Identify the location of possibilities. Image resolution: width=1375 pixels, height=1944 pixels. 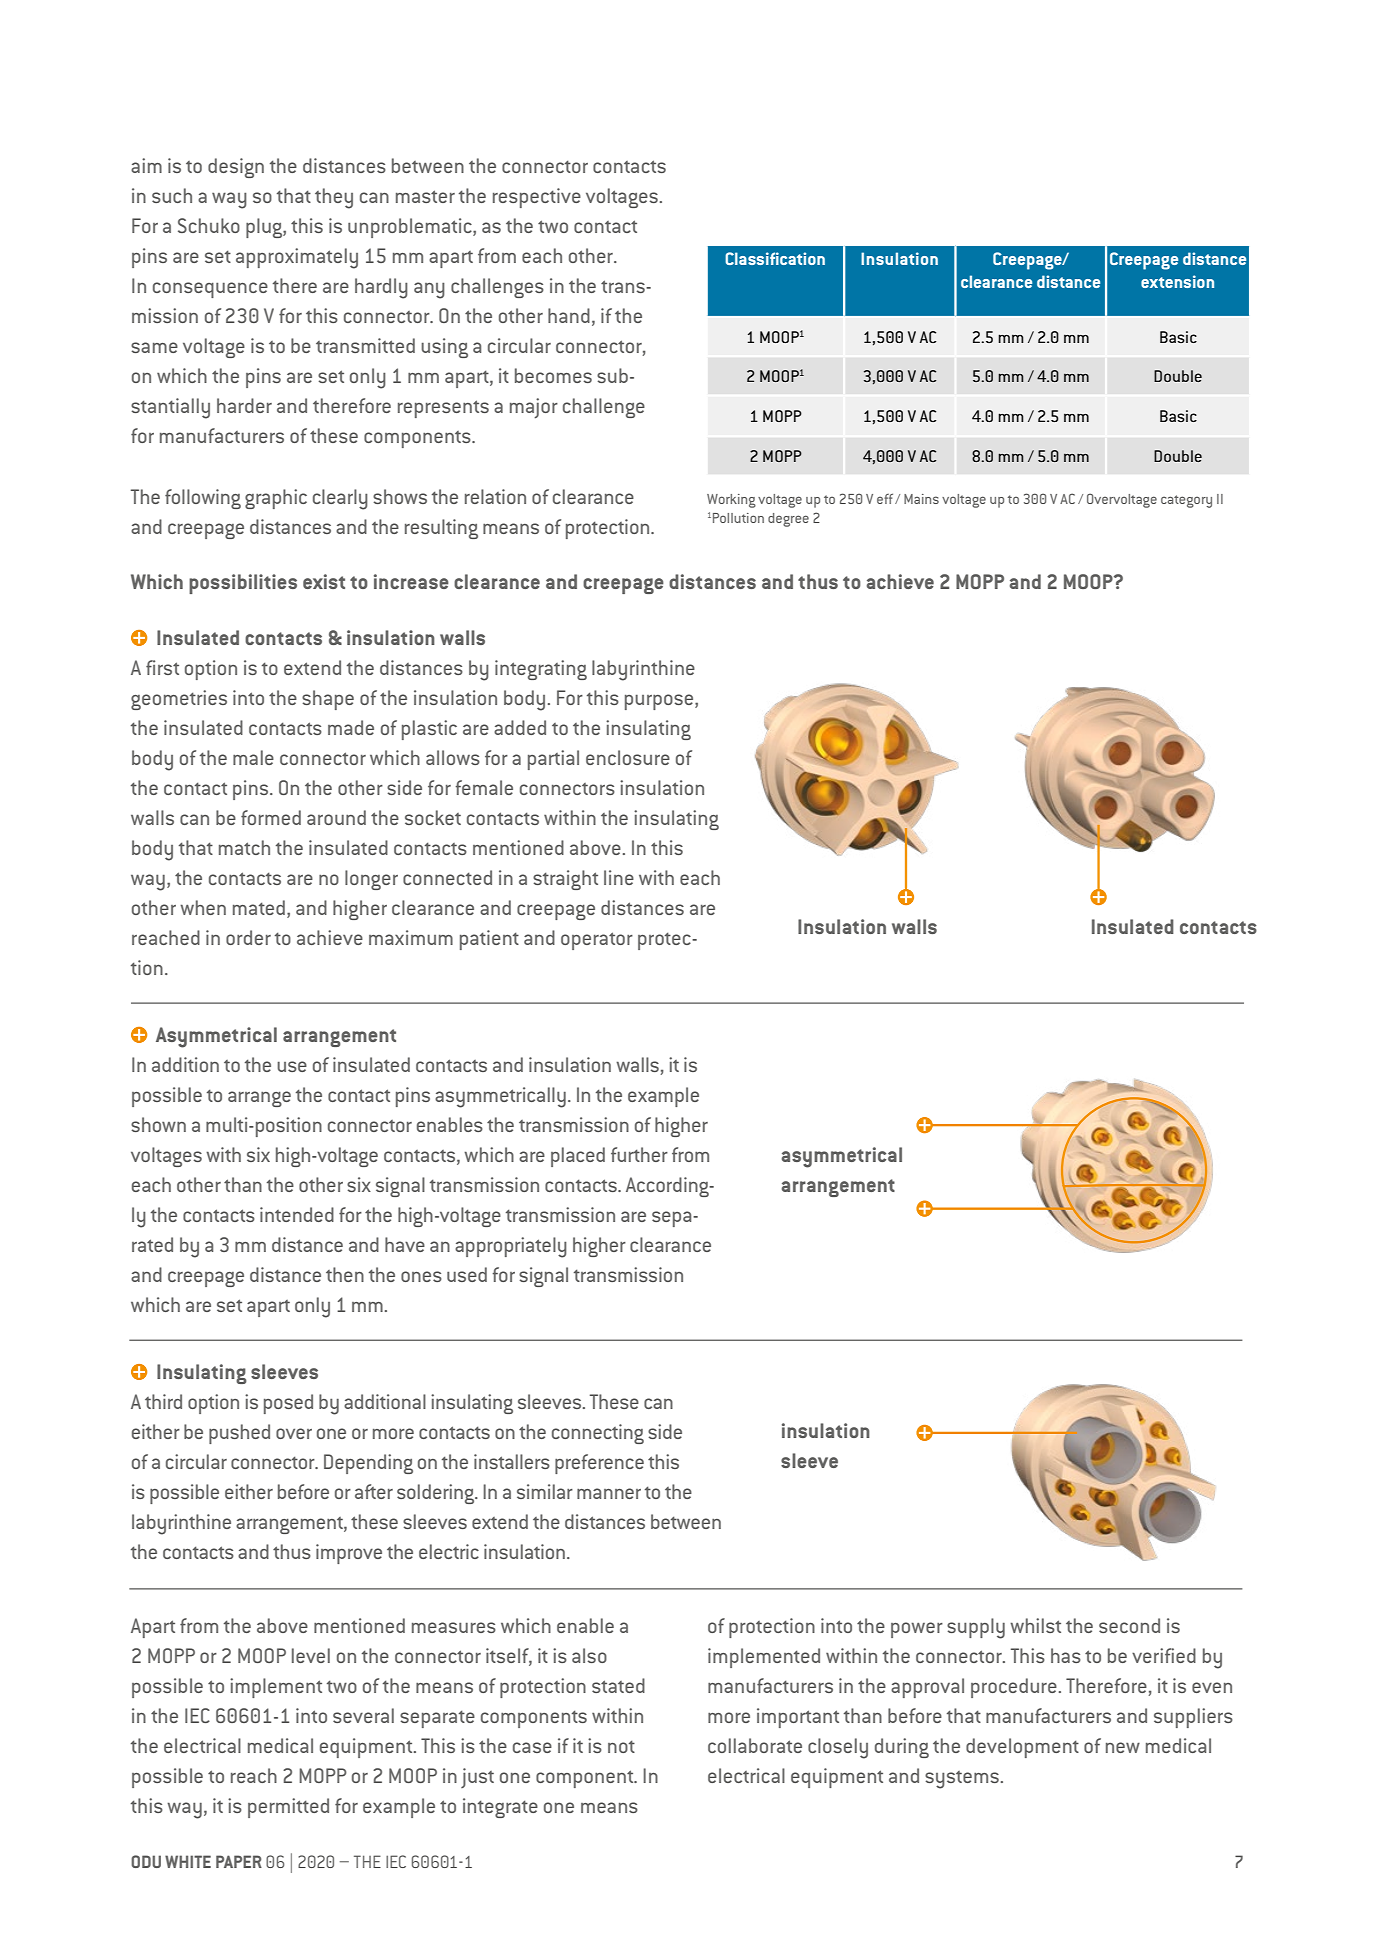
(243, 584).
